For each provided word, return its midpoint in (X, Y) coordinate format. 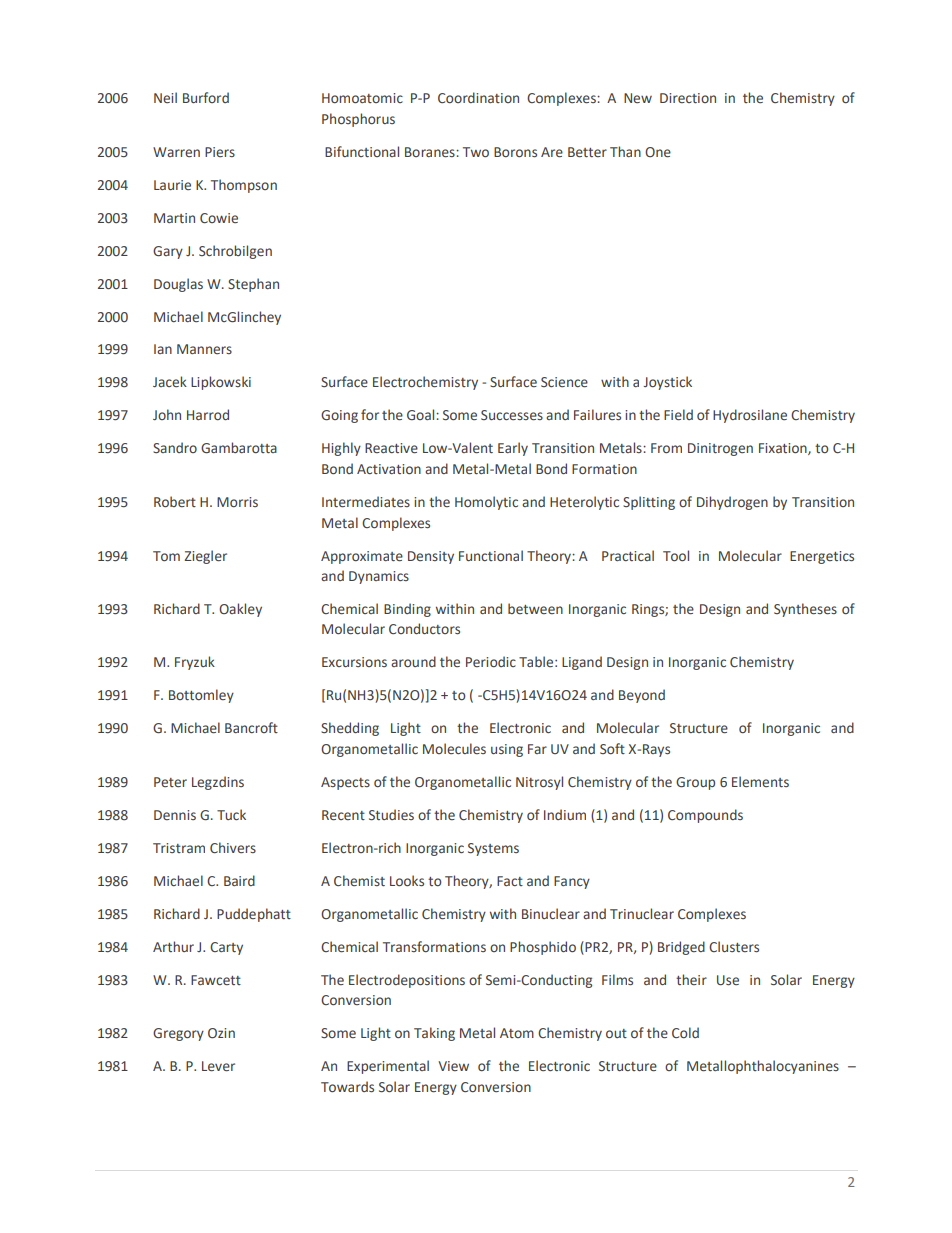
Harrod (208, 414)
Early (513, 449)
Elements (760, 781)
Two (476, 152)
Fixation (784, 449)
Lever (218, 1066)
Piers (220, 152)
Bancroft (251, 727)
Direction (688, 98)
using (507, 750)
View (453, 1066)
